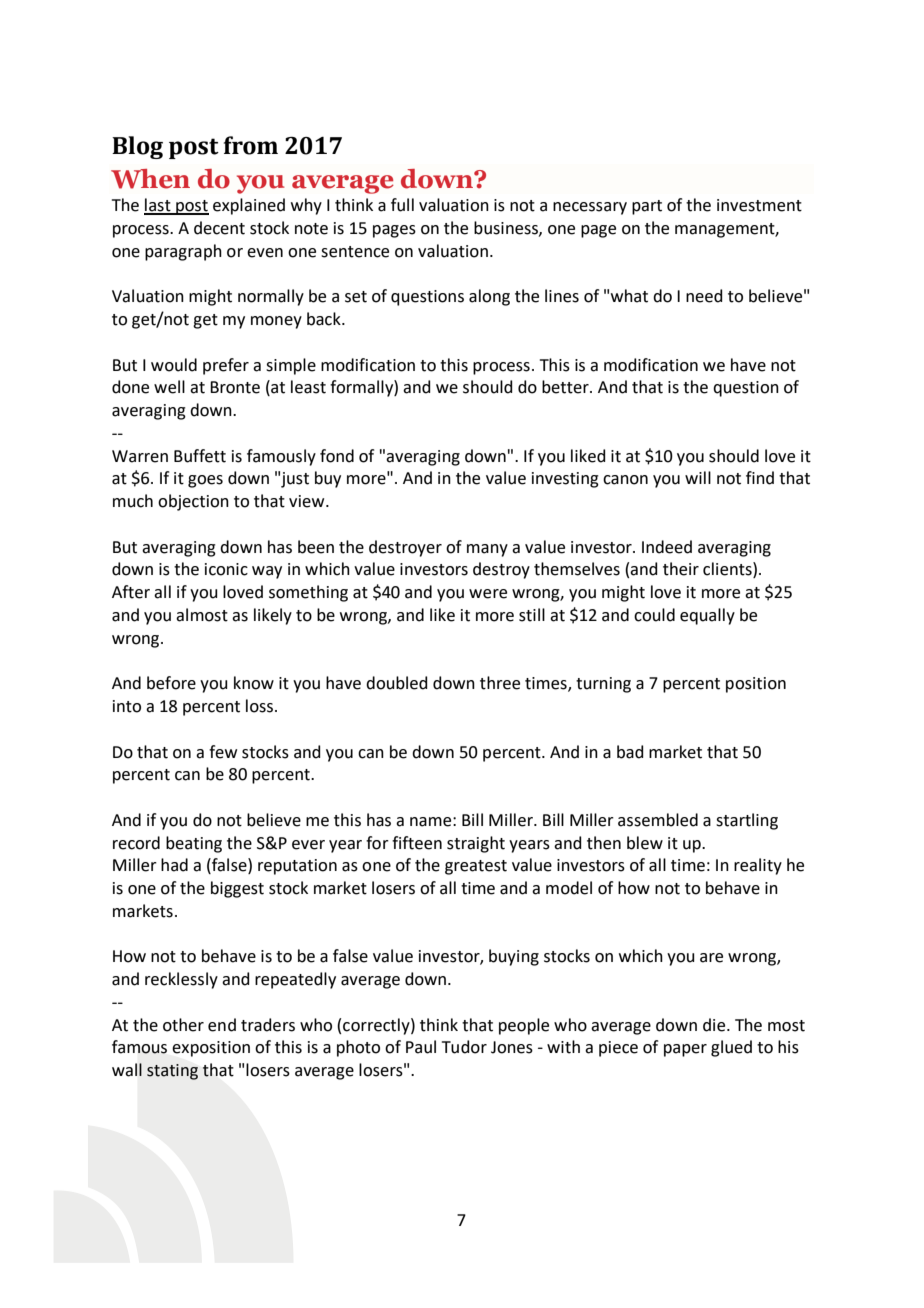 The height and width of the page is (1308, 924). What do you see at coordinates (226, 569) in the page?
I see `iconic` at bounding box center [226, 569].
